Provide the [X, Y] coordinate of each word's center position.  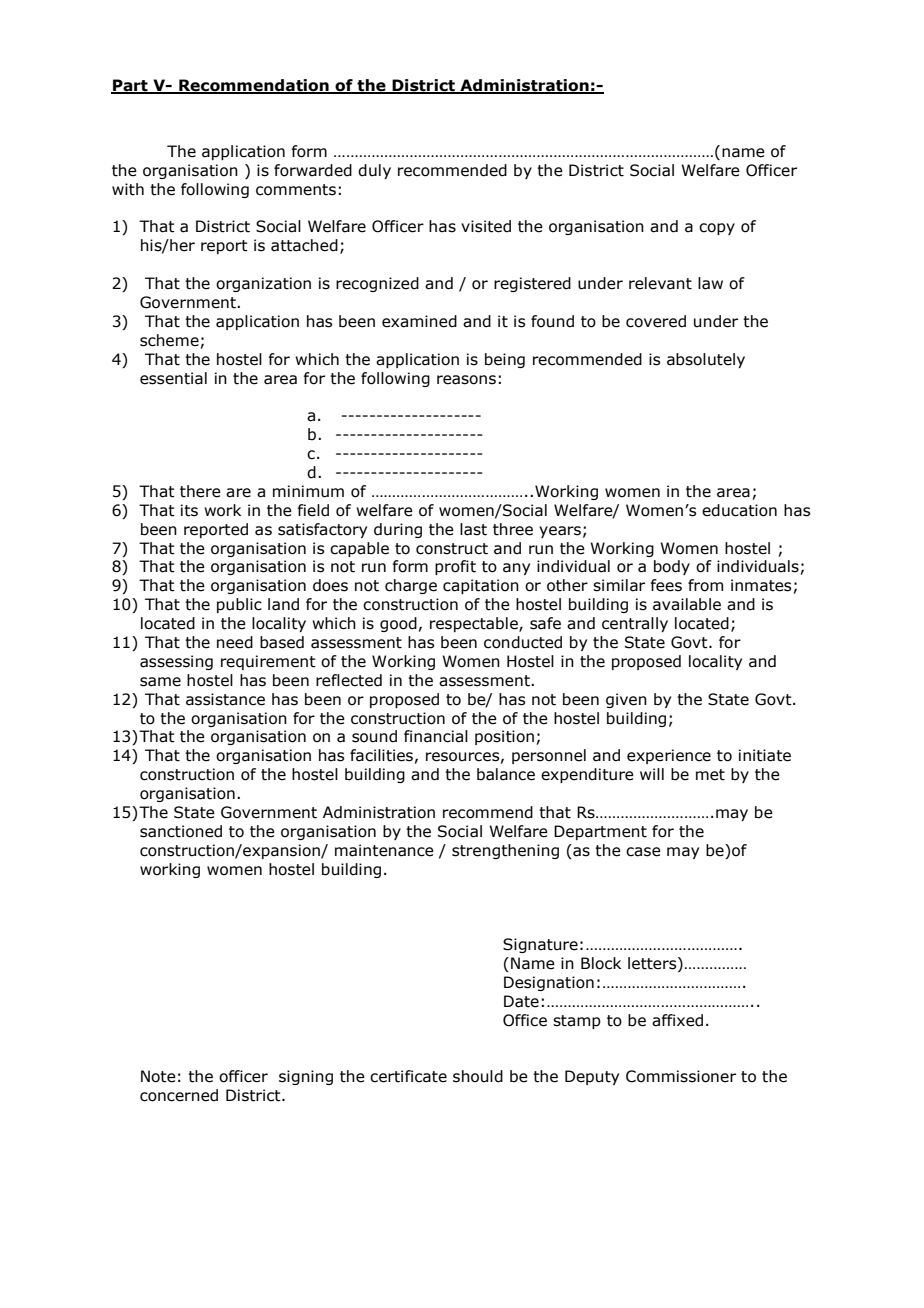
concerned [179, 1095]
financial [436, 736]
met [710, 775]
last [473, 529]
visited [486, 226]
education [739, 510]
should [478, 1076]
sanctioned [181, 831]
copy [717, 229]
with [128, 189]
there [200, 491]
